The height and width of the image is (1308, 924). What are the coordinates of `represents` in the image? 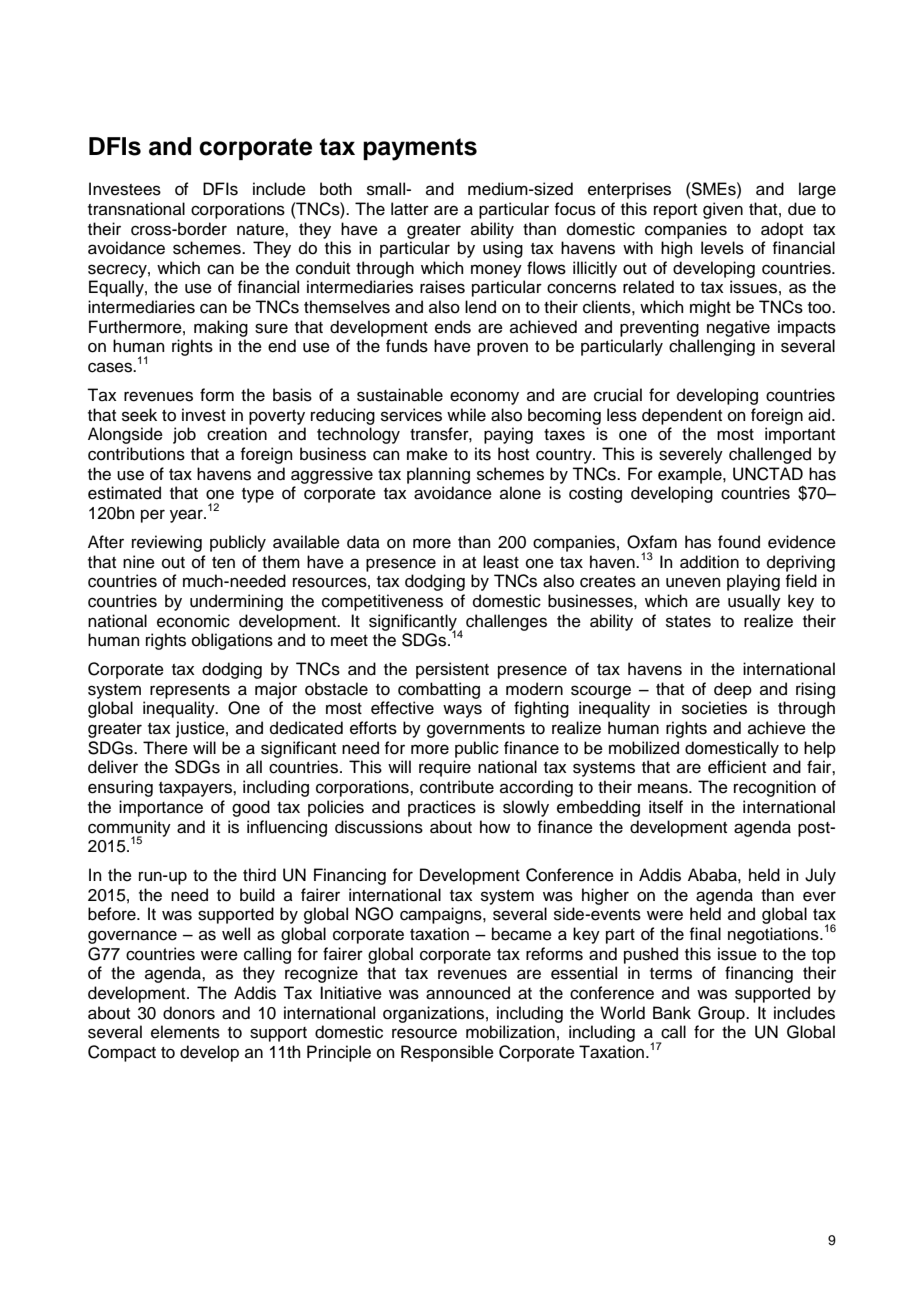 It's located at (190, 691).
